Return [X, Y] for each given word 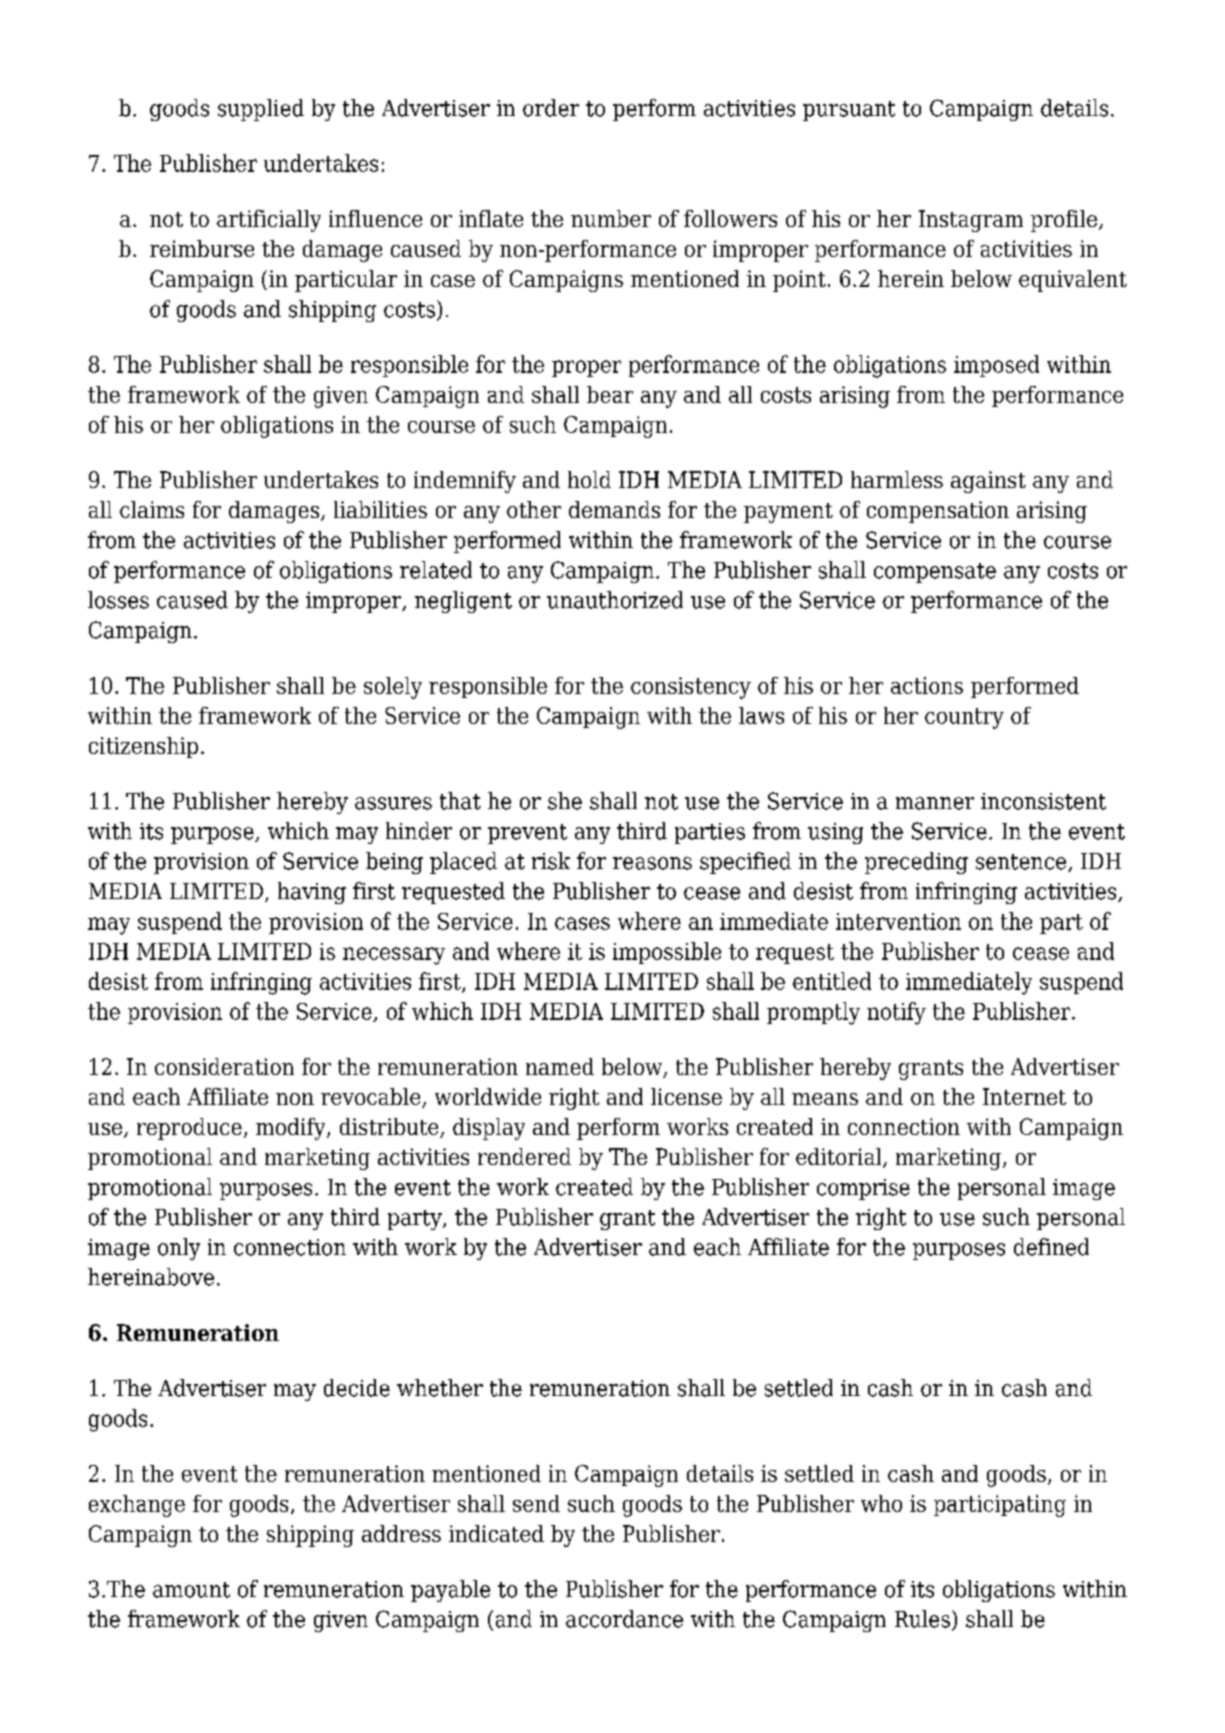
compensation [938, 512]
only [179, 1249]
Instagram [971, 221]
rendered [524, 1156]
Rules [922, 1619]
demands [614, 509]
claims [152, 509]
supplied [261, 110]
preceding [916, 863]
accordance [624, 1619]
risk [551, 861]
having [312, 893]
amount [191, 1590]
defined [1051, 1247]
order [551, 108]
